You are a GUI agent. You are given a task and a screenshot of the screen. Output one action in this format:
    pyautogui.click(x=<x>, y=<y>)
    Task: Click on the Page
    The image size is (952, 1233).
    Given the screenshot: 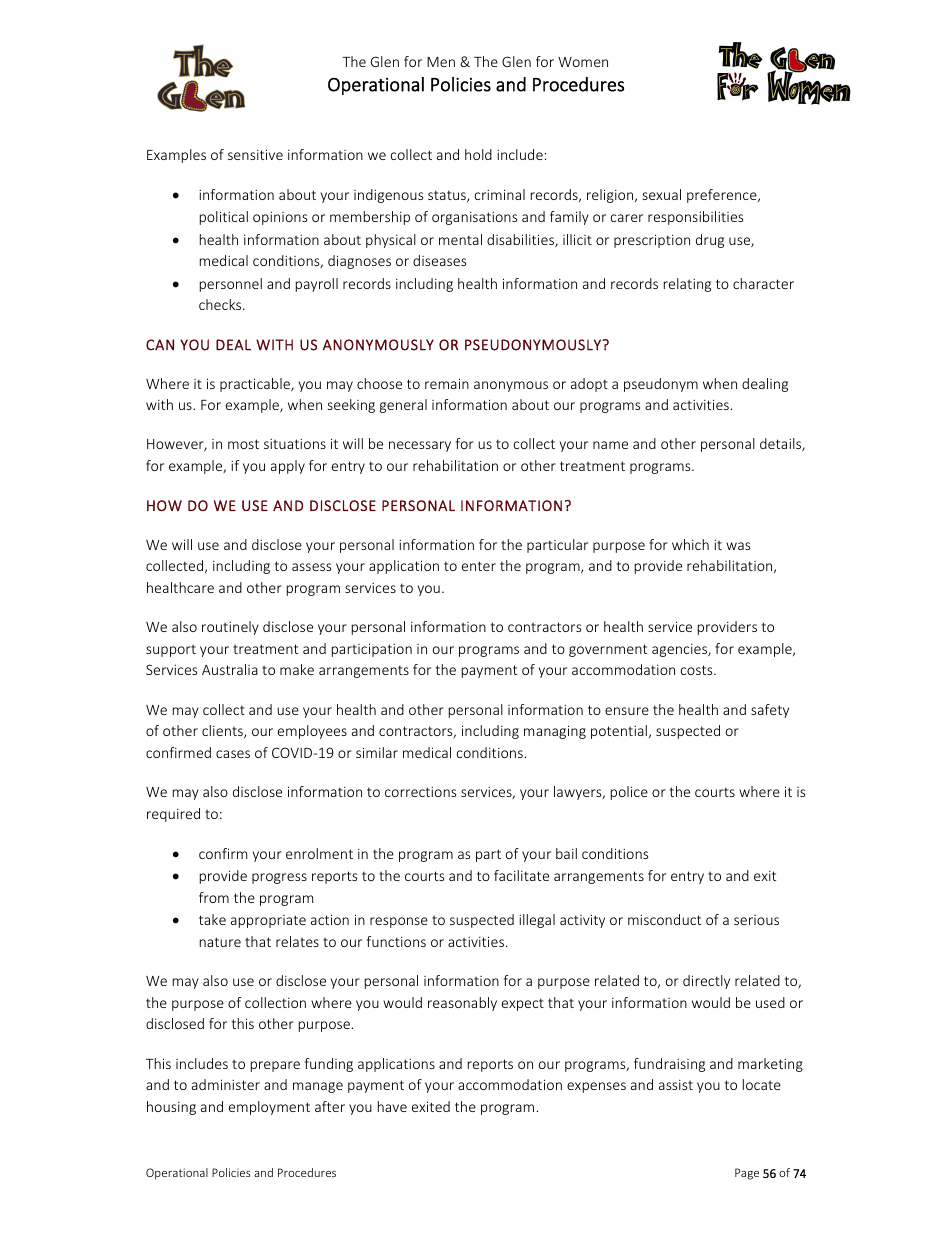 What is the action you would take?
    pyautogui.click(x=747, y=1174)
